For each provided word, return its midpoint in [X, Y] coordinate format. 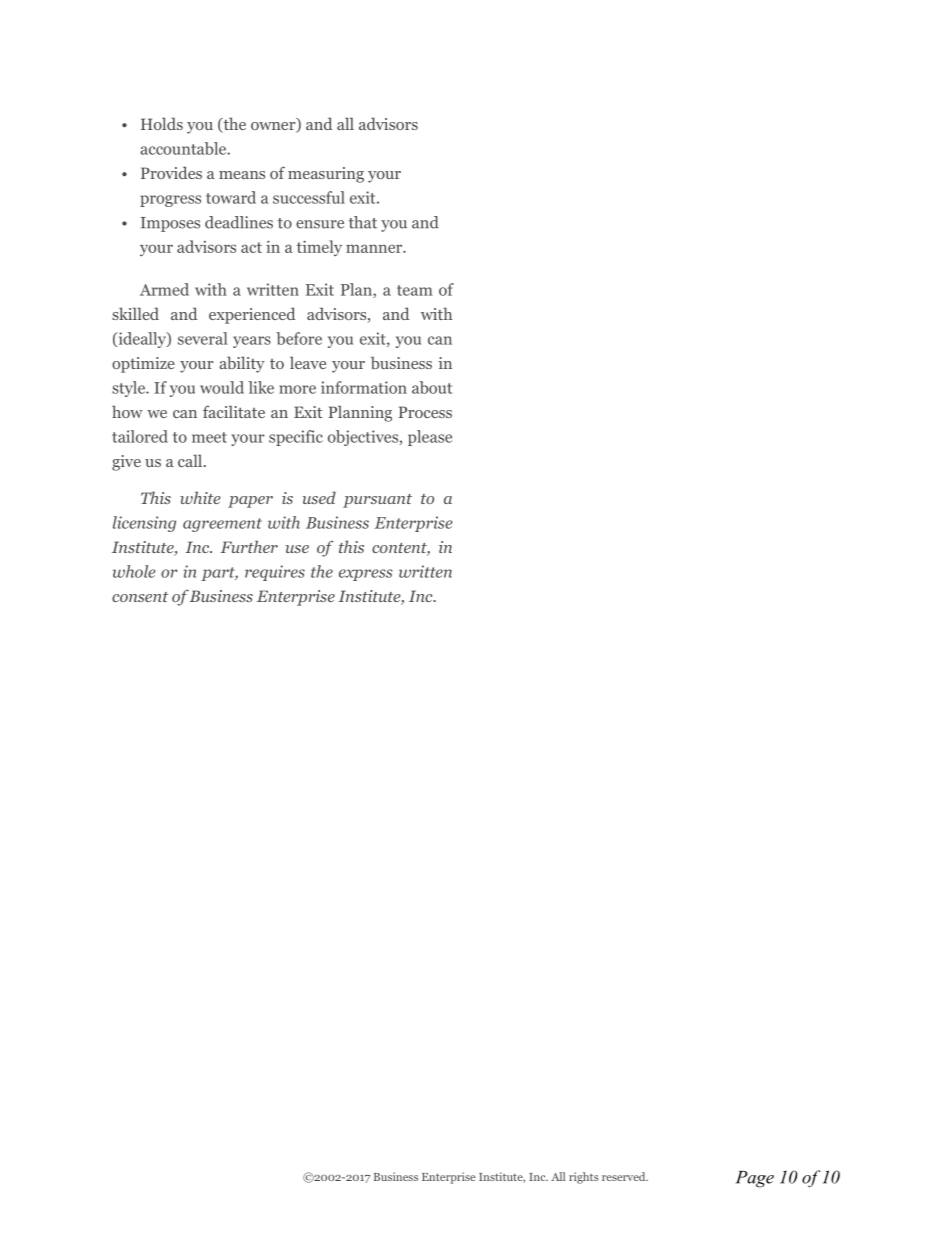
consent [140, 597]
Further [249, 546]
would [222, 387]
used [319, 497]
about [432, 387]
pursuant [377, 501]
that [363, 222]
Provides [171, 172]
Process [425, 412]
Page [755, 1179]
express [366, 575]
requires [275, 573]
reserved [625, 1176]
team [415, 290]
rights [584, 1178]
